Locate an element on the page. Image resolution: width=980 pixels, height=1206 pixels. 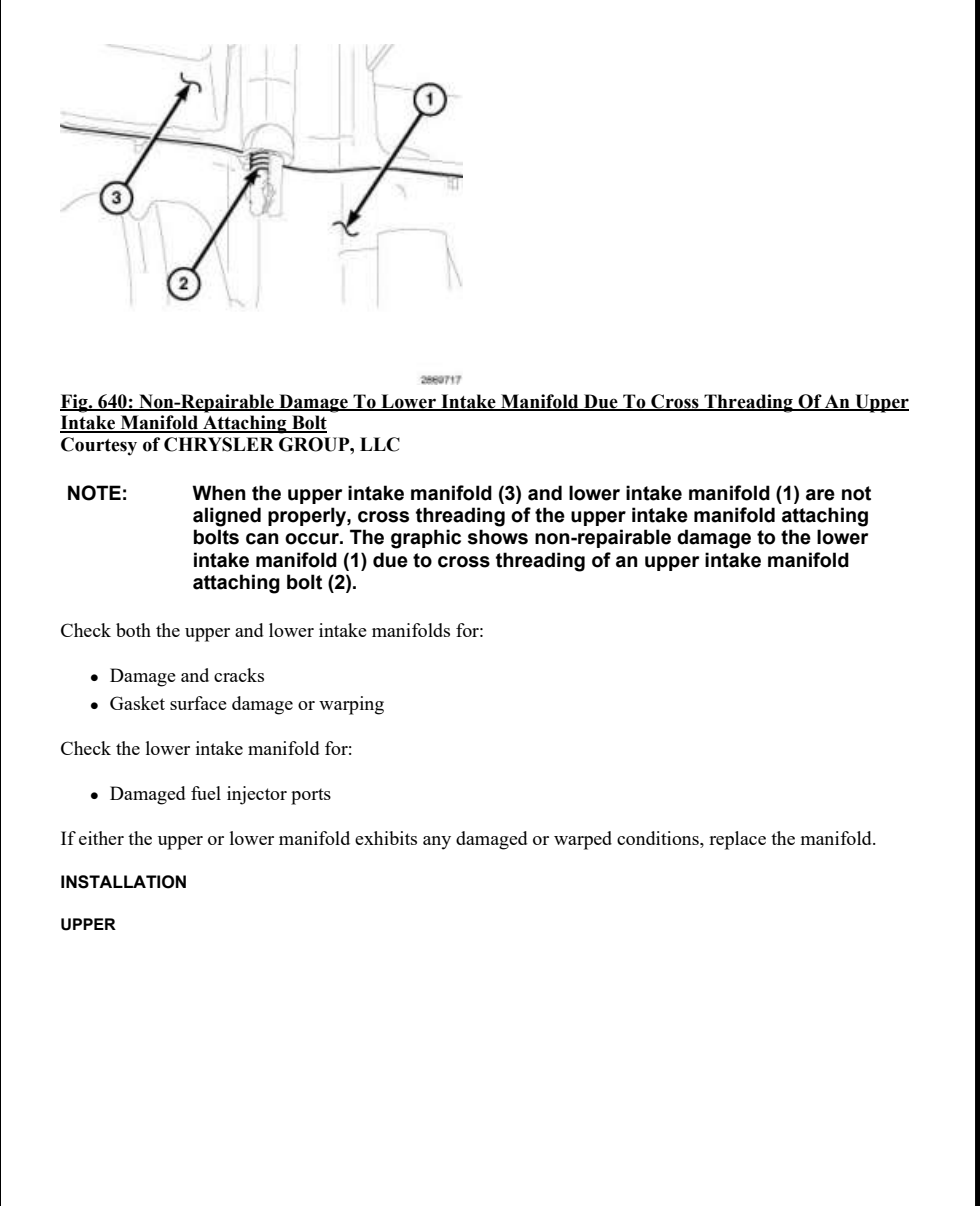
INSTALLATION is located at coordinates (123, 882).
